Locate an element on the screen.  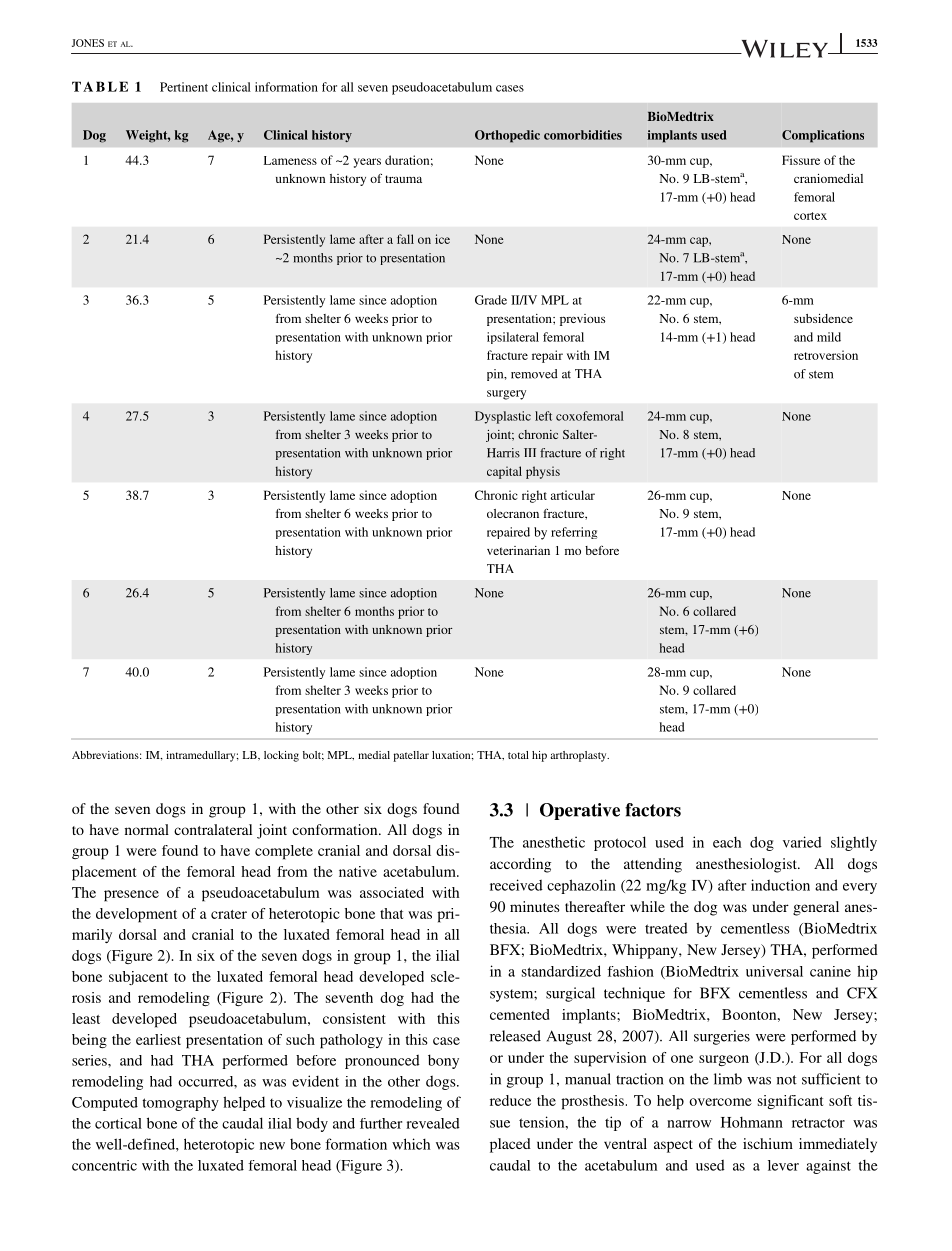
ischium is located at coordinates (768, 1143).
